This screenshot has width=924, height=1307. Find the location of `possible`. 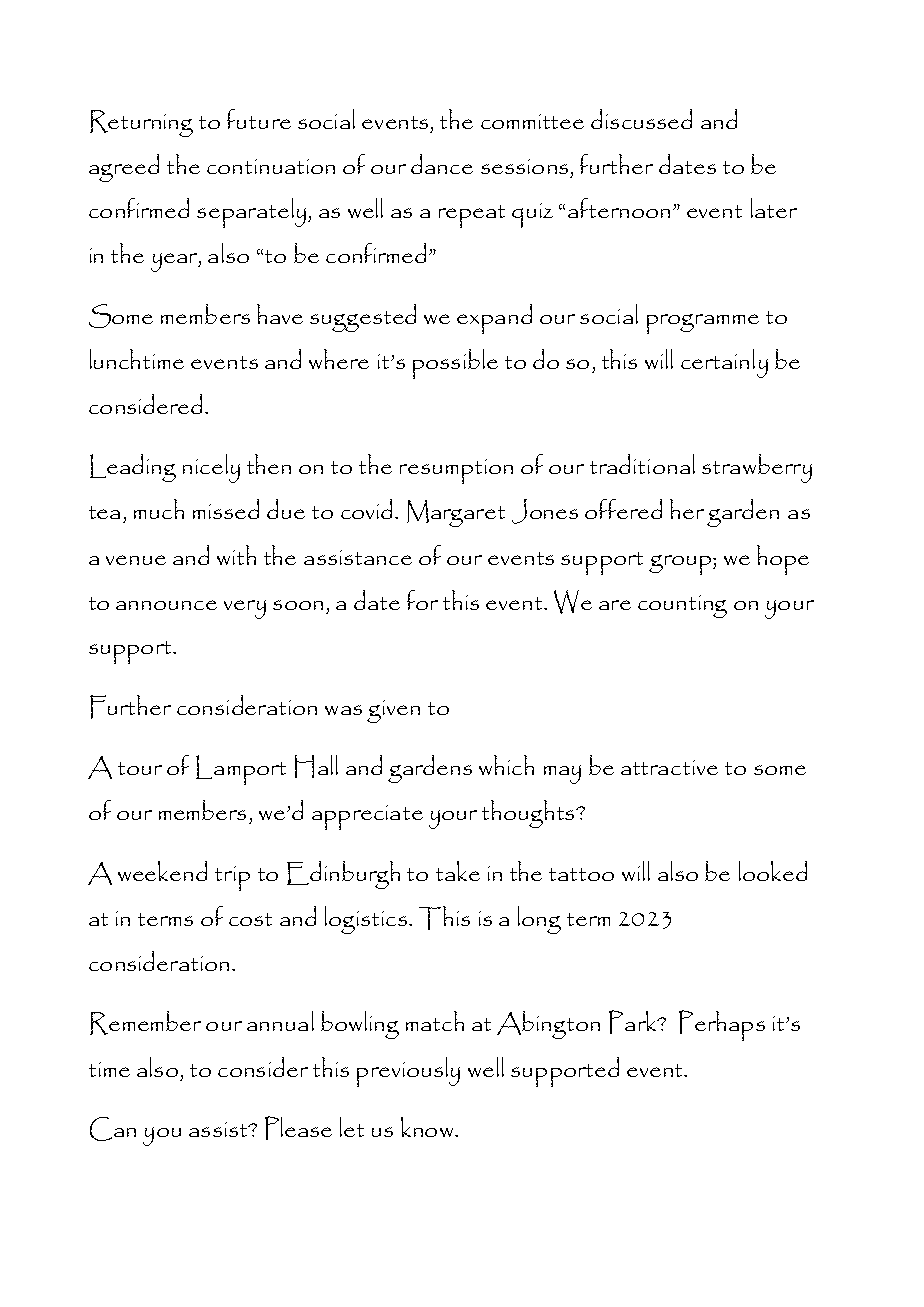

possible is located at coordinates (455, 364).
